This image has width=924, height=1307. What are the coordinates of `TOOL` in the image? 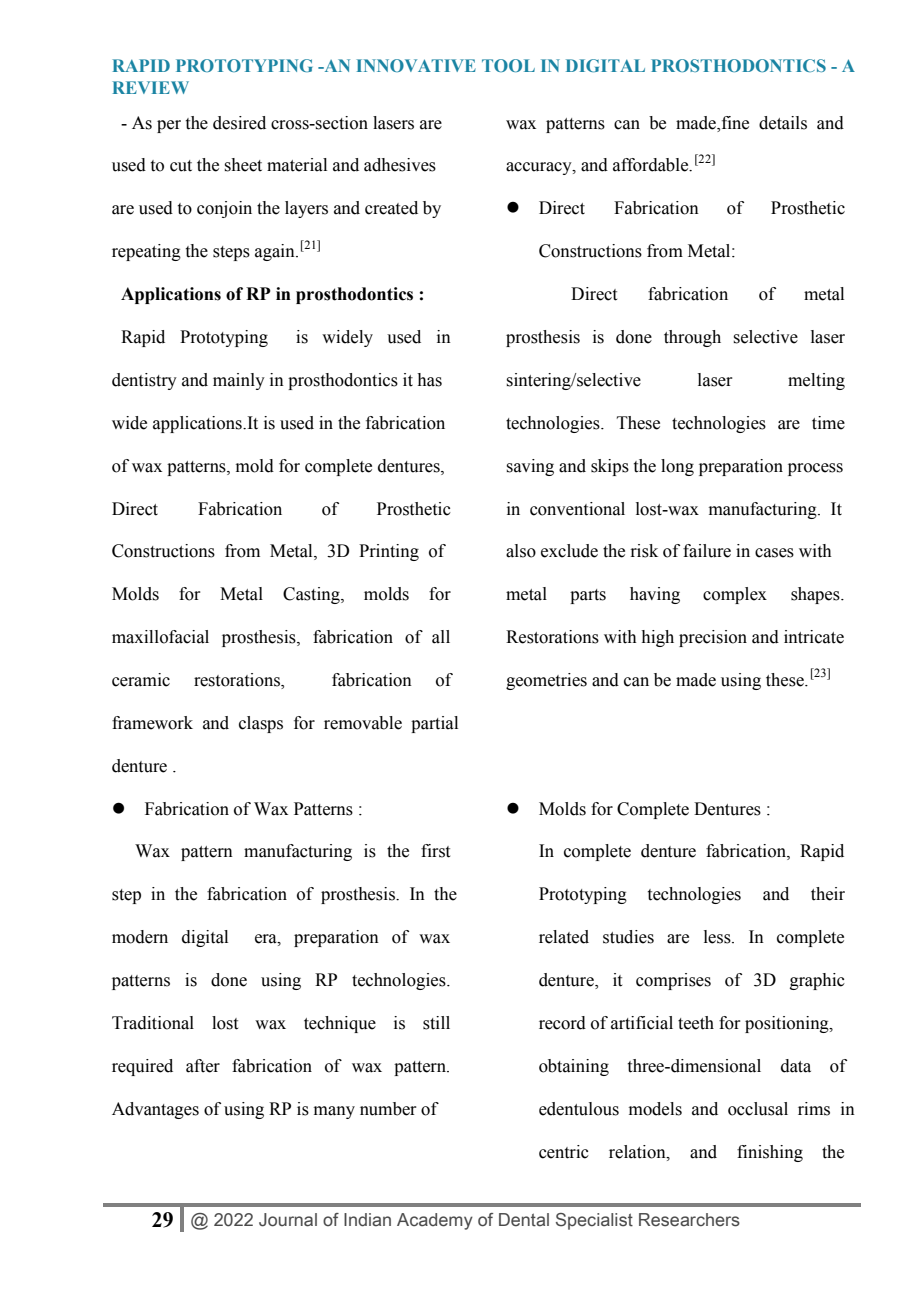 It's located at (508, 65).
